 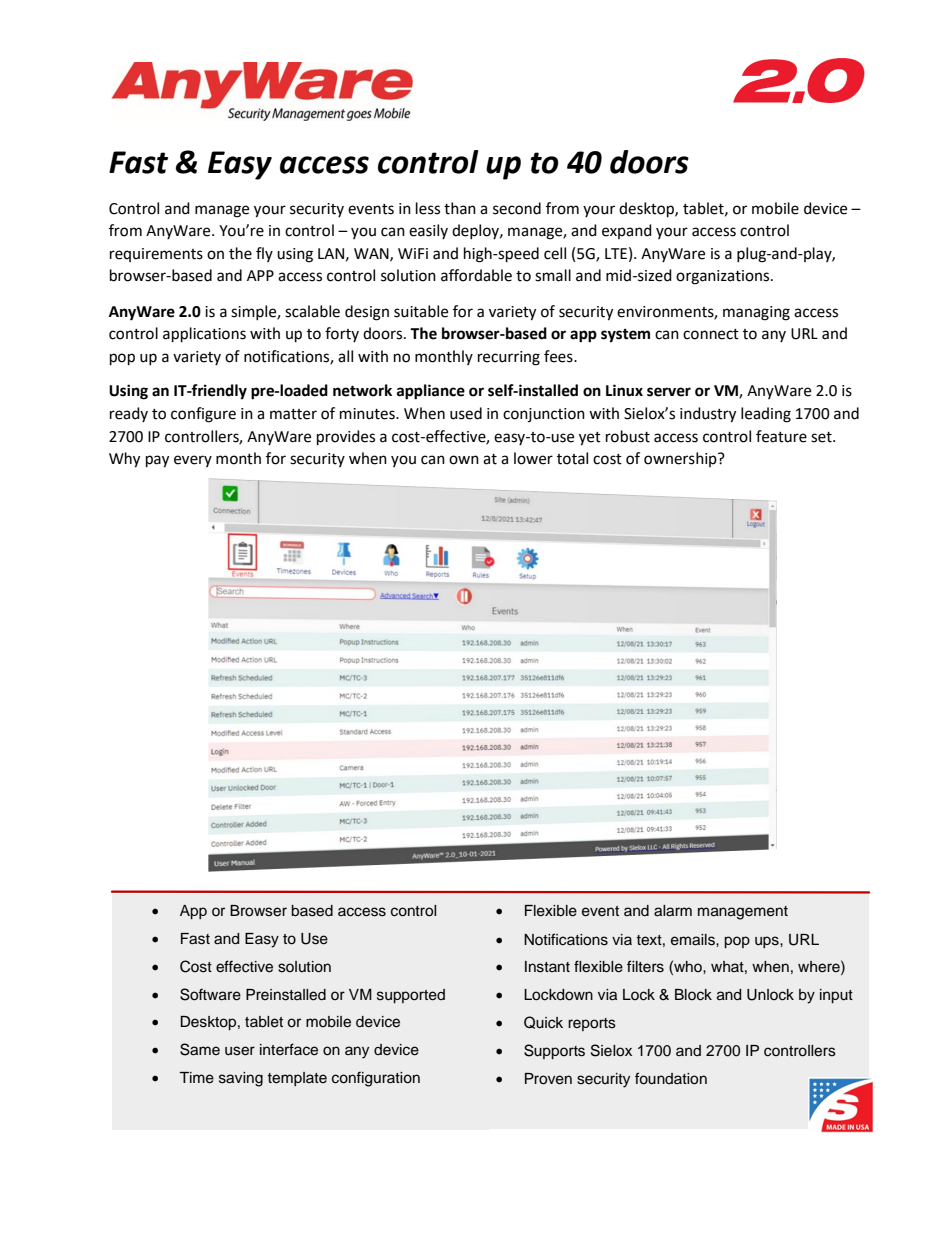 What do you see at coordinates (533, 458) in the screenshot?
I see `lower` at bounding box center [533, 458].
